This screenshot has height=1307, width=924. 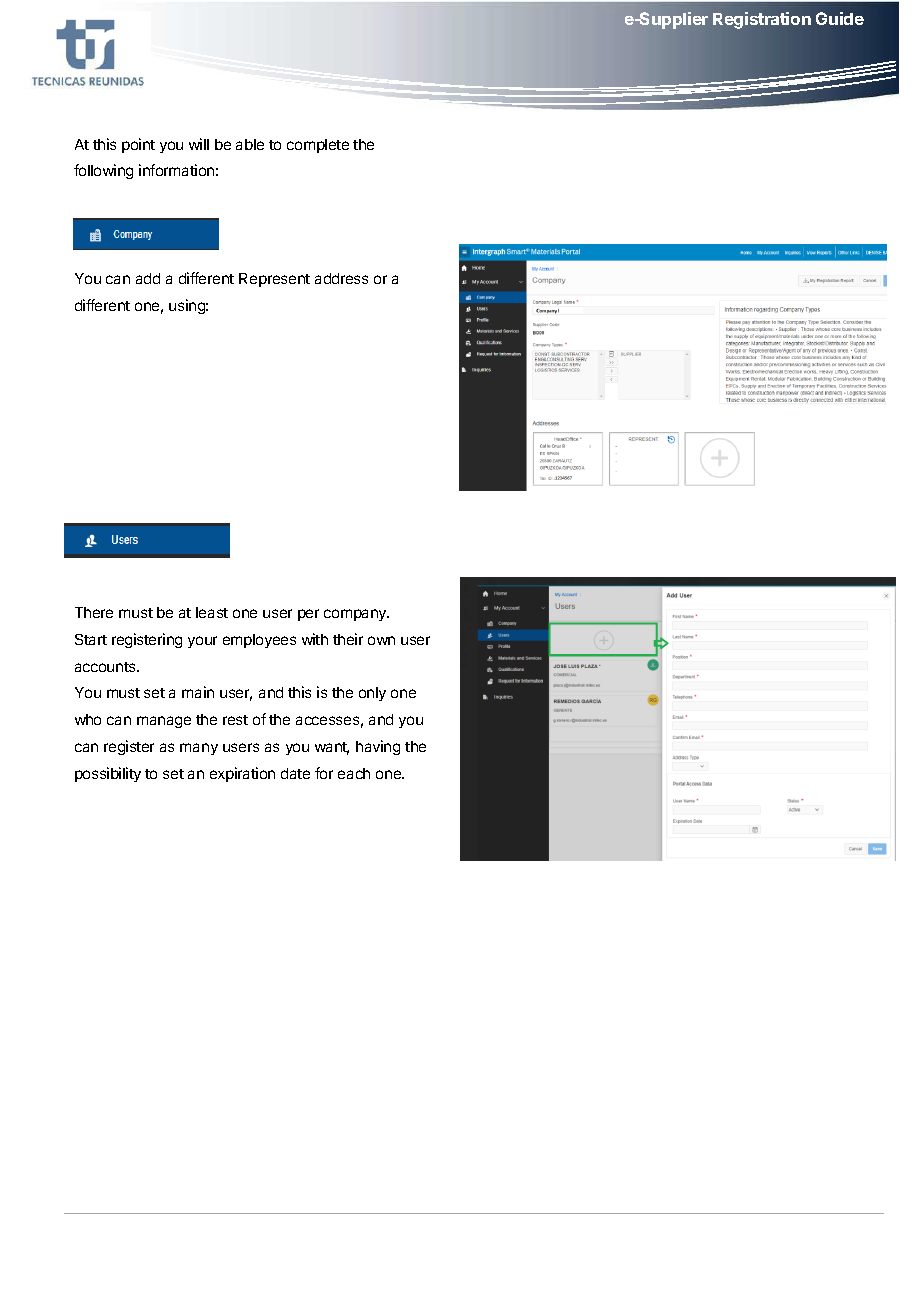 I want to click on company, so click(x=356, y=615).
